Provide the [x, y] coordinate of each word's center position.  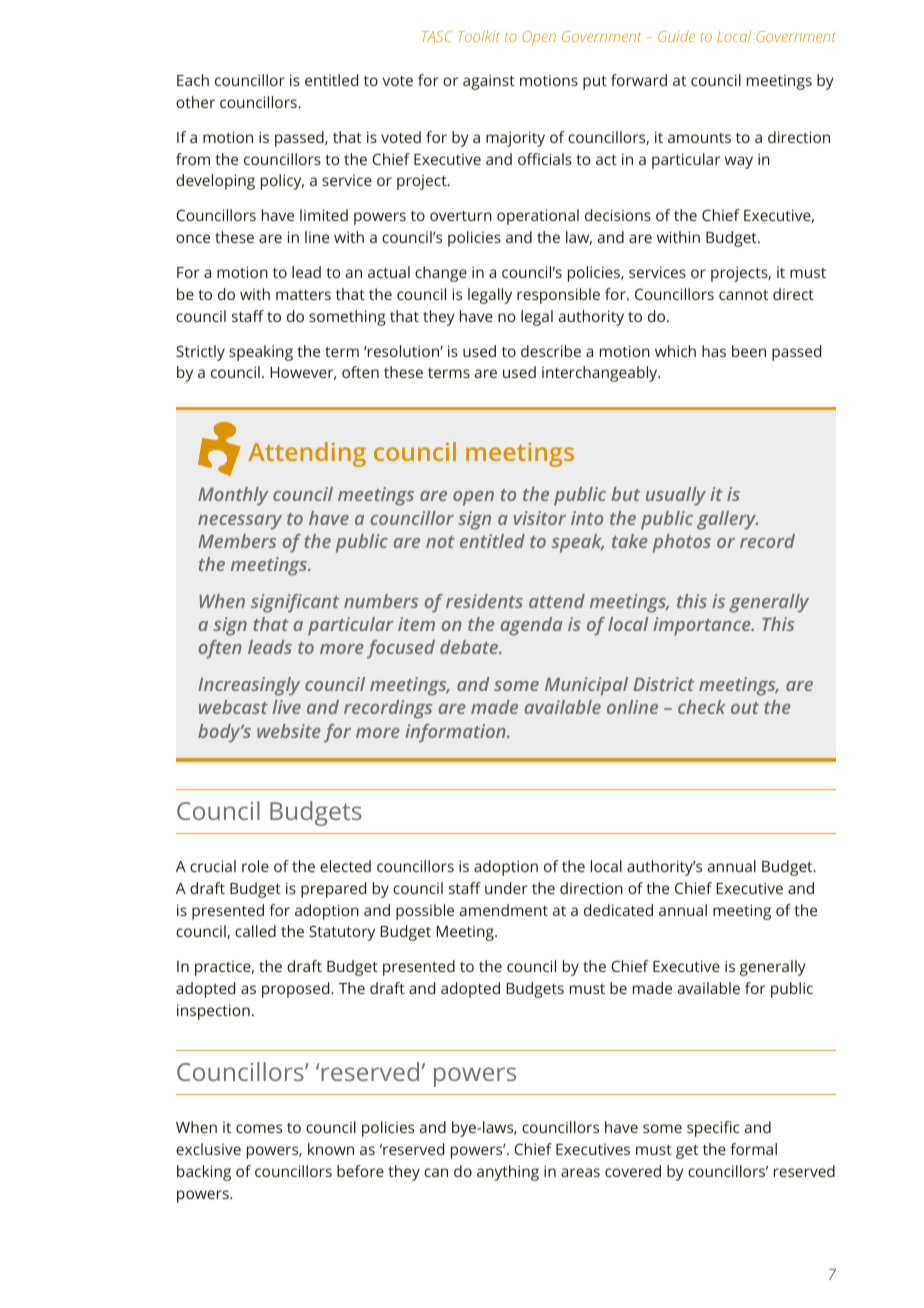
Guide [676, 36]
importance [703, 626]
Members [237, 541]
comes [259, 1128]
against [489, 82]
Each [193, 80]
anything [508, 1173]
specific [713, 1129]
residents [484, 601]
